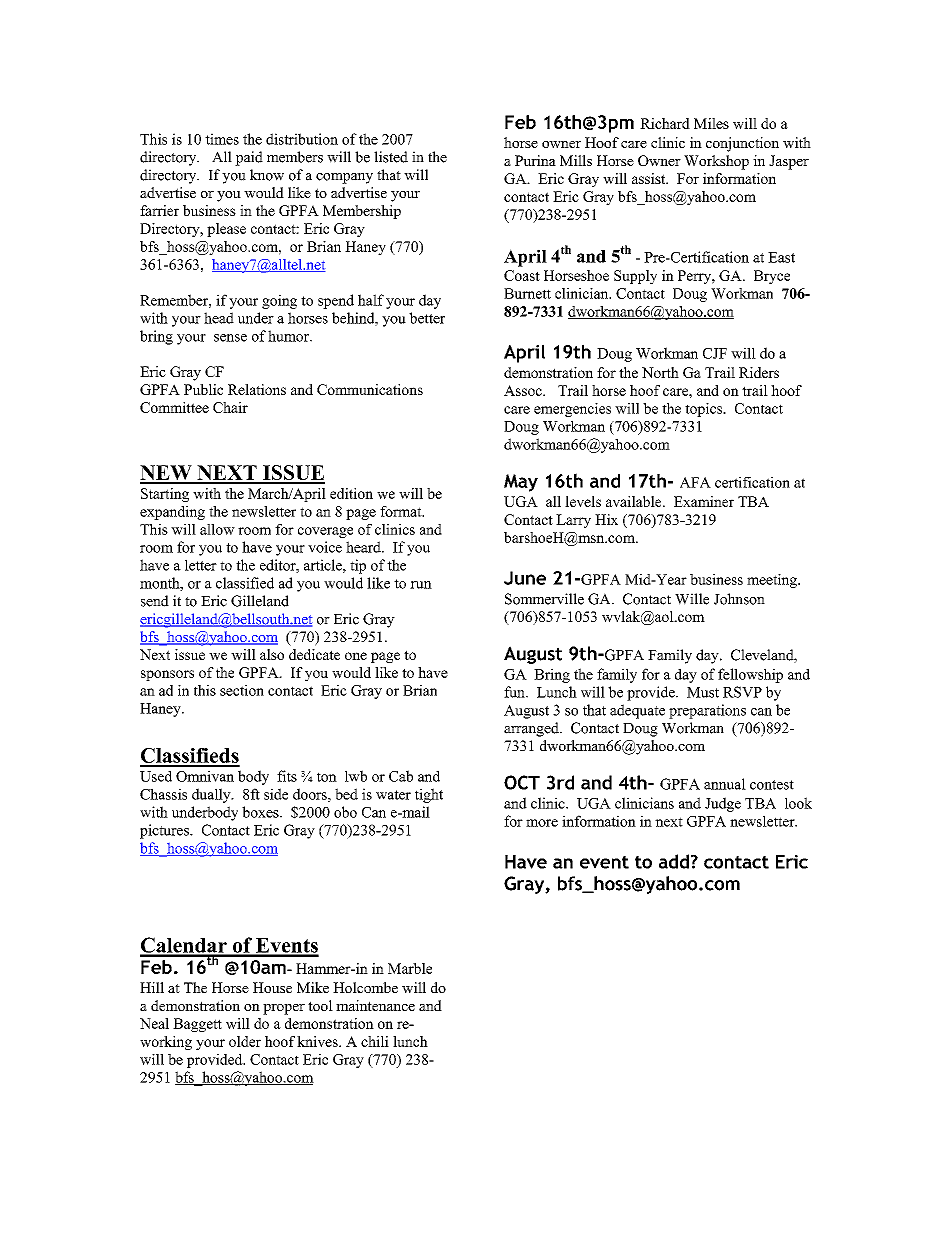 This document has height=1233, width=952. Describe the element at coordinates (212, 795) in the document. I see `dually` at that location.
